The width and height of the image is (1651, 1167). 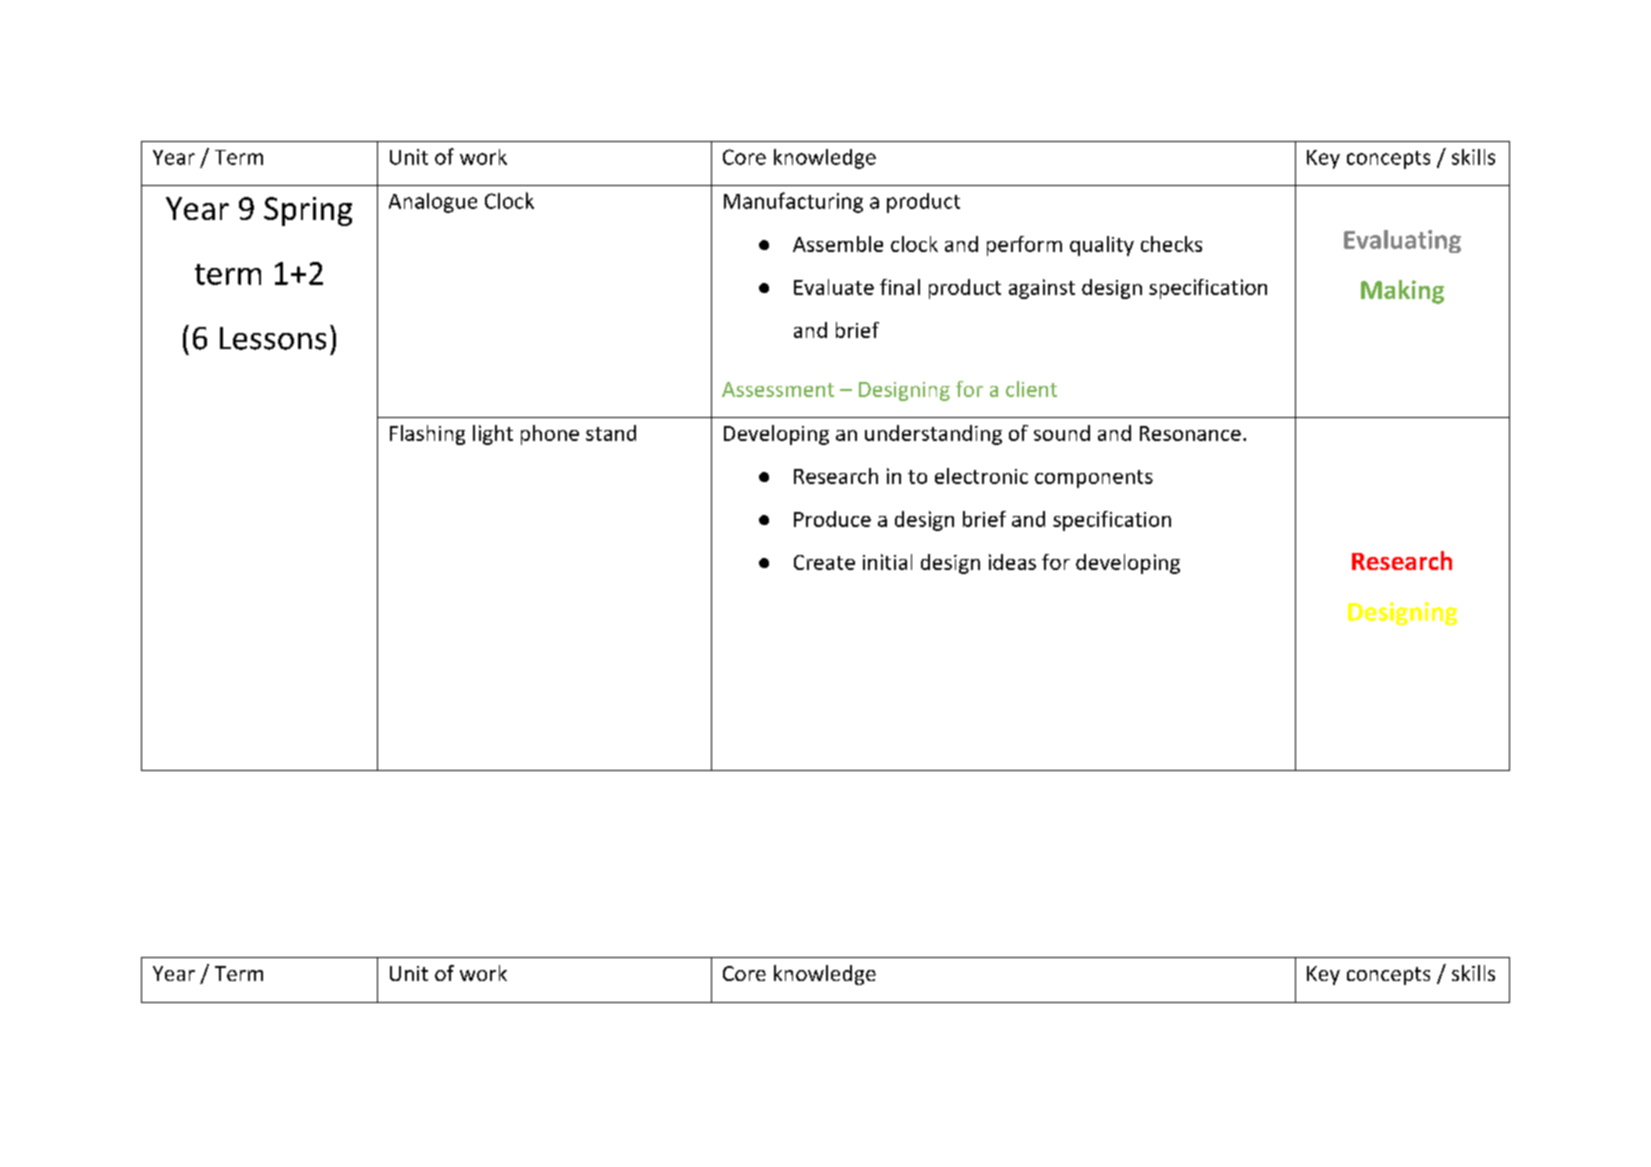 What do you see at coordinates (834, 287) in the image?
I see `Evaluate` at bounding box center [834, 287].
